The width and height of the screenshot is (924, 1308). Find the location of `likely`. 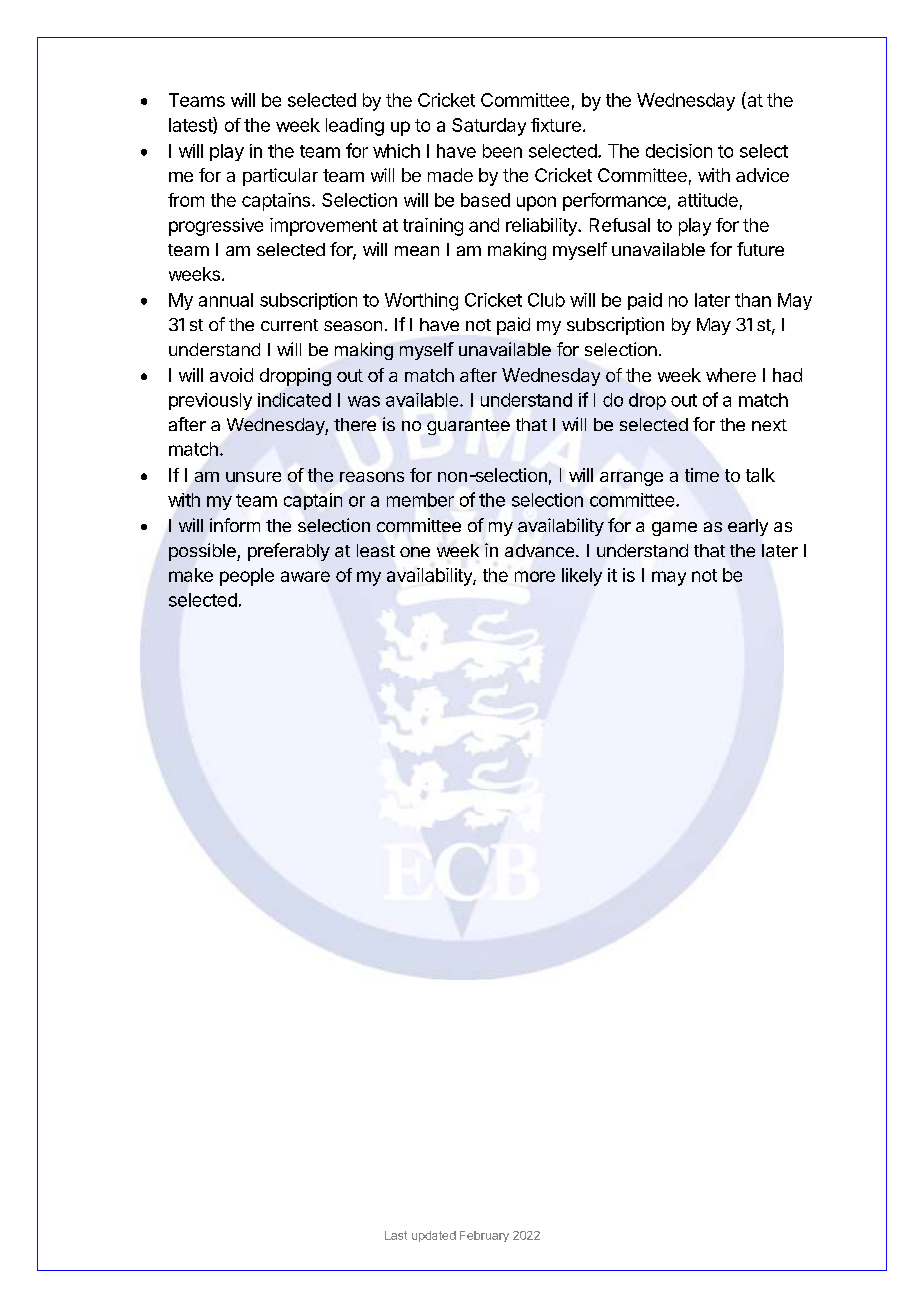

likely is located at coordinates (582, 577).
